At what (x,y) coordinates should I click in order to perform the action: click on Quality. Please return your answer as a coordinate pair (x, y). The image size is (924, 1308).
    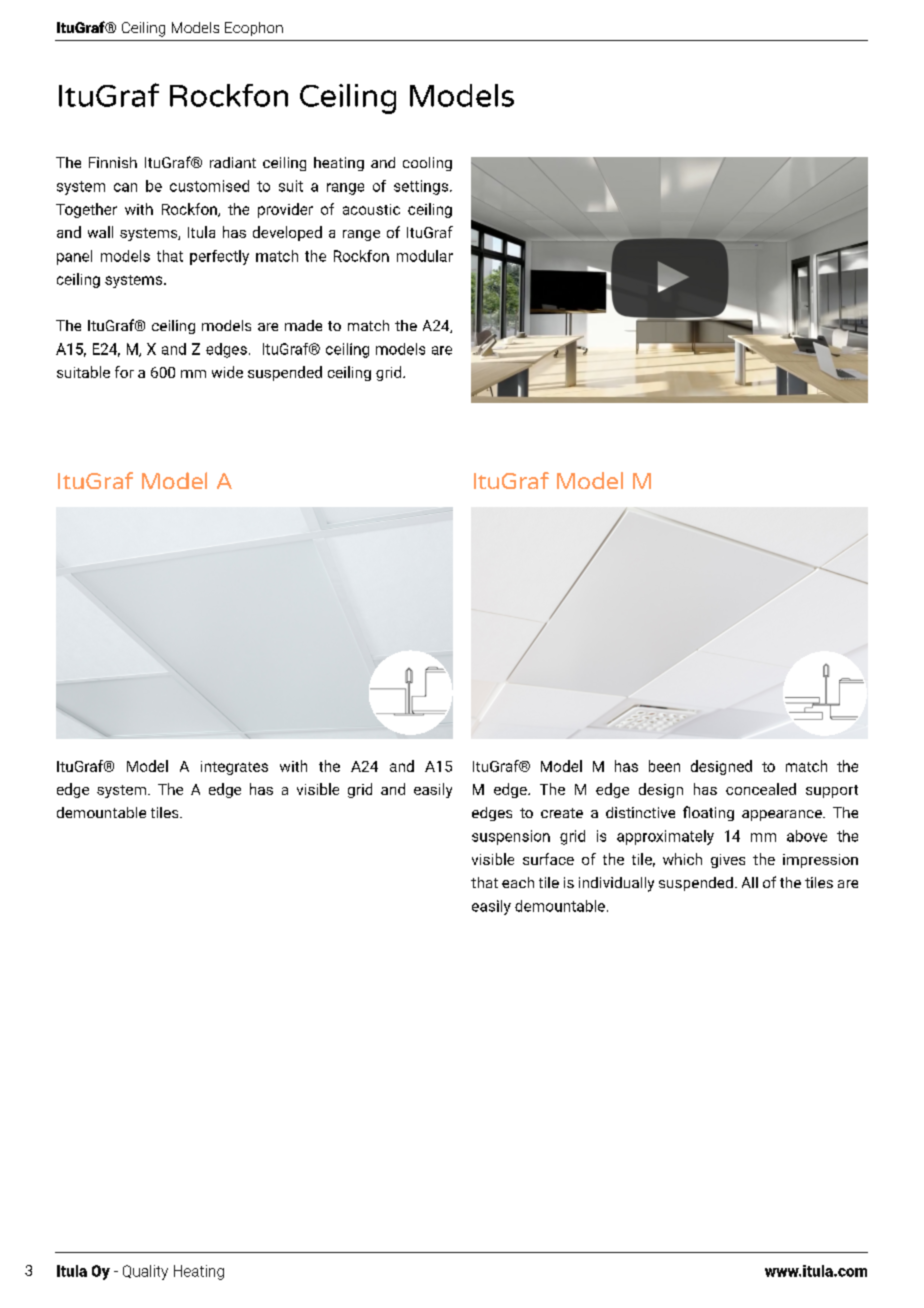
    Looking at the image, I should click on (145, 1272).
